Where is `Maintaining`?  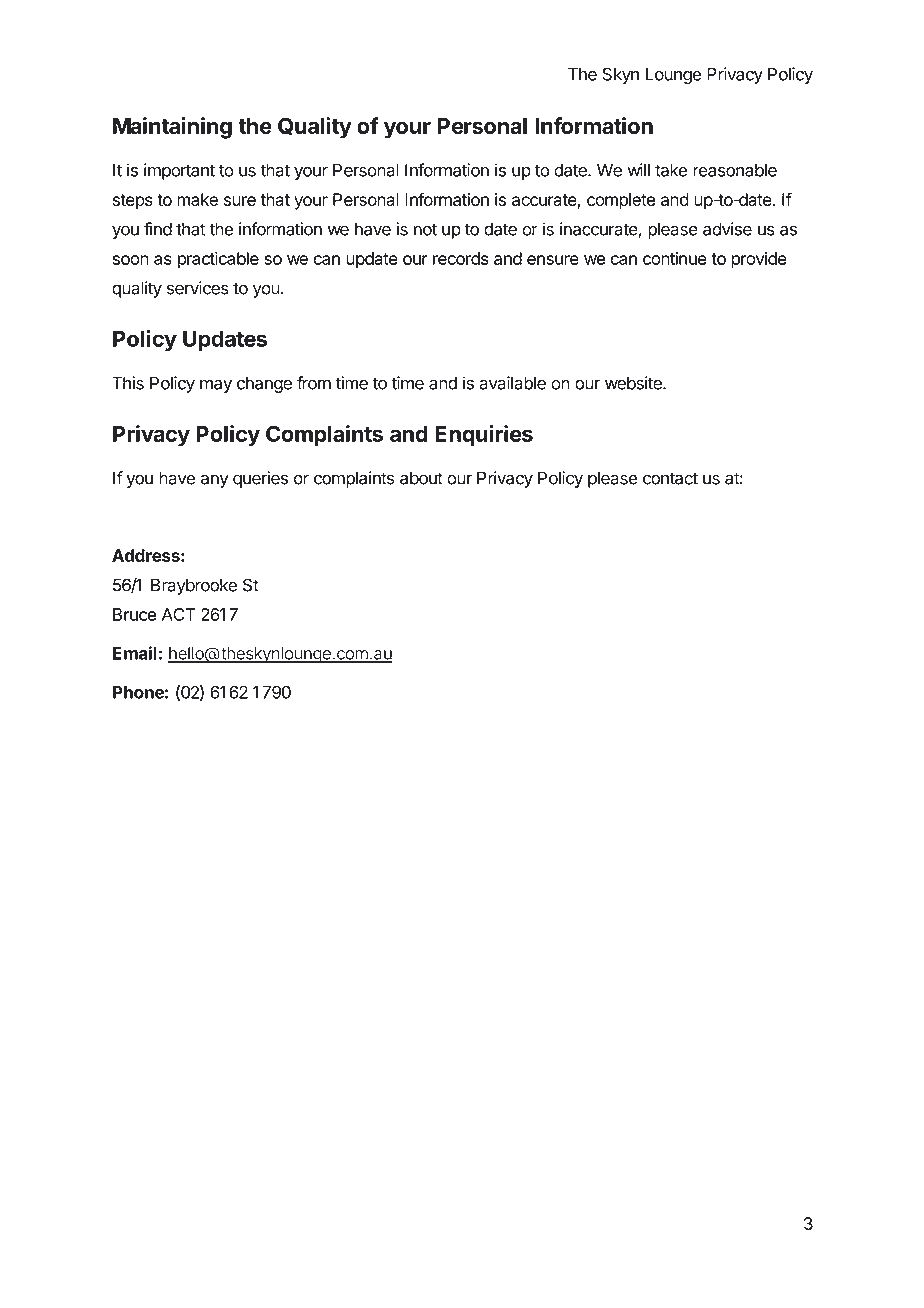
Maintaining is located at coordinates (172, 128).
